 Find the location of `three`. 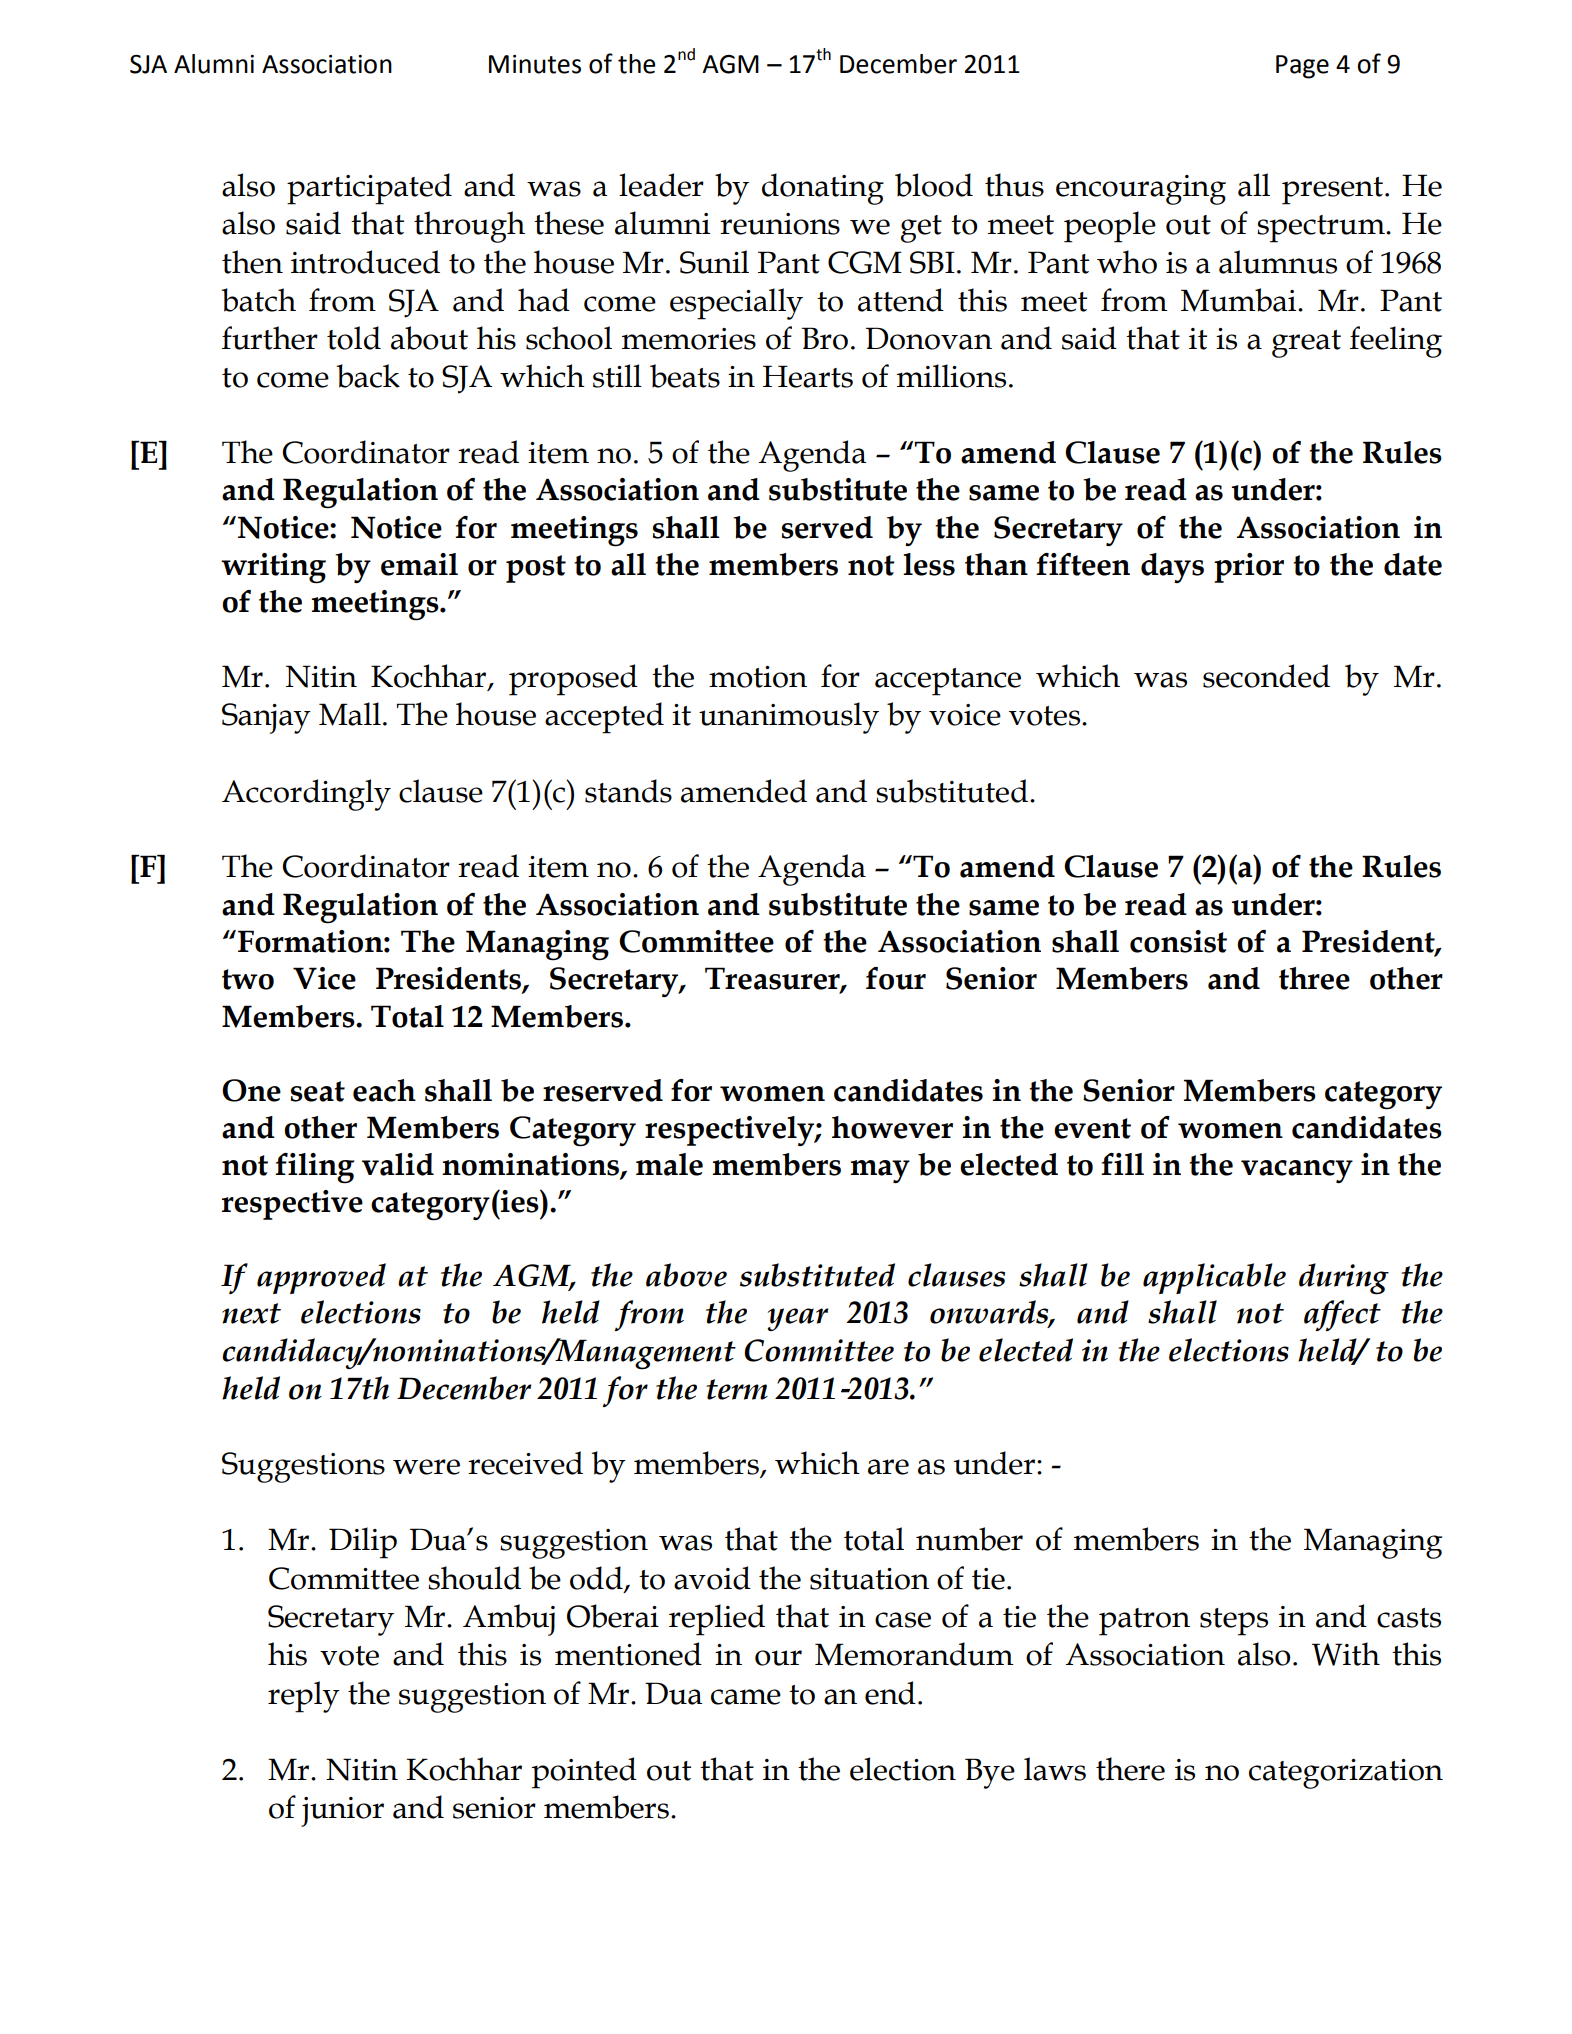

three is located at coordinates (1314, 978).
